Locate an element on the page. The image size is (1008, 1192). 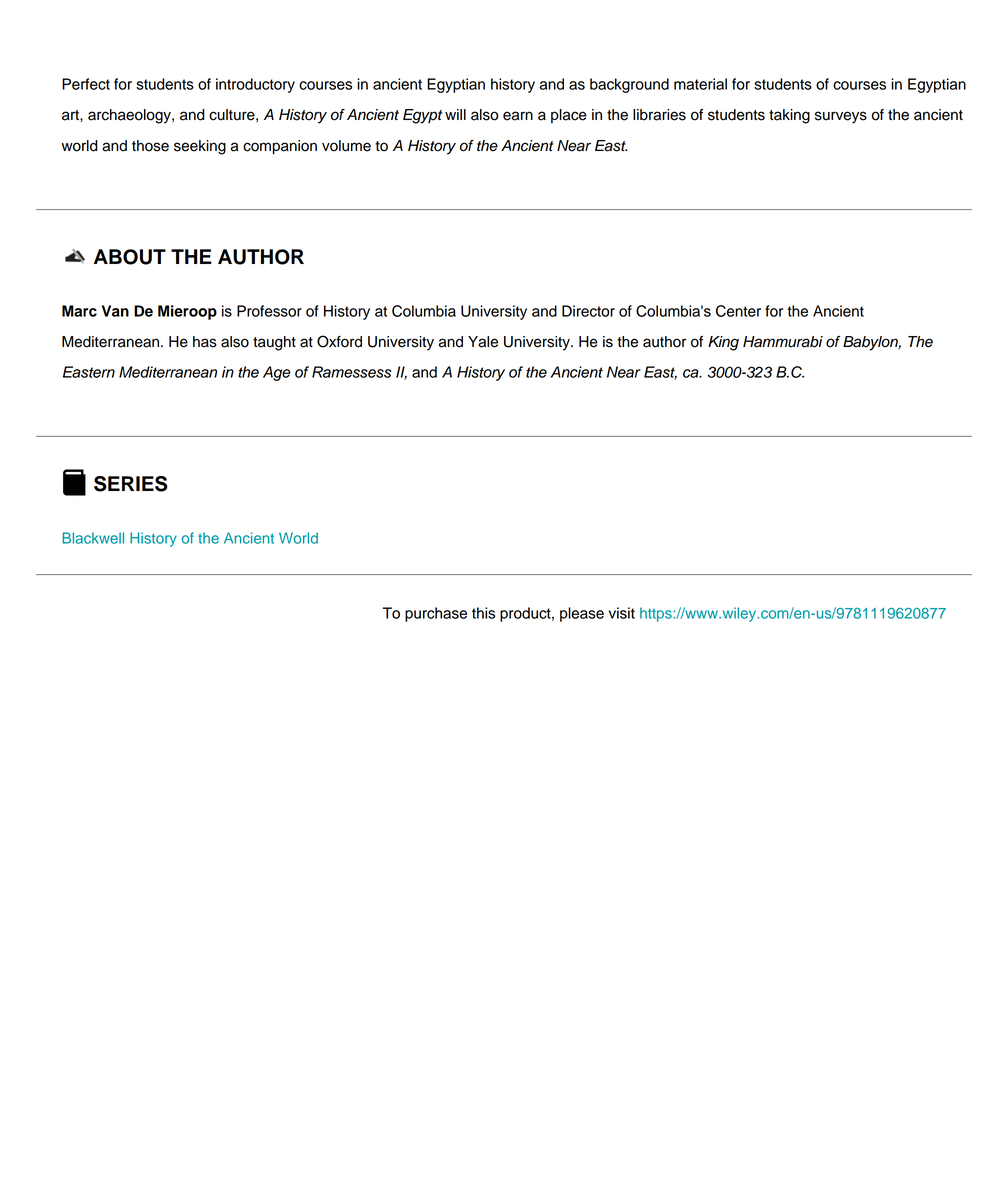
Yale is located at coordinates (483, 342).
